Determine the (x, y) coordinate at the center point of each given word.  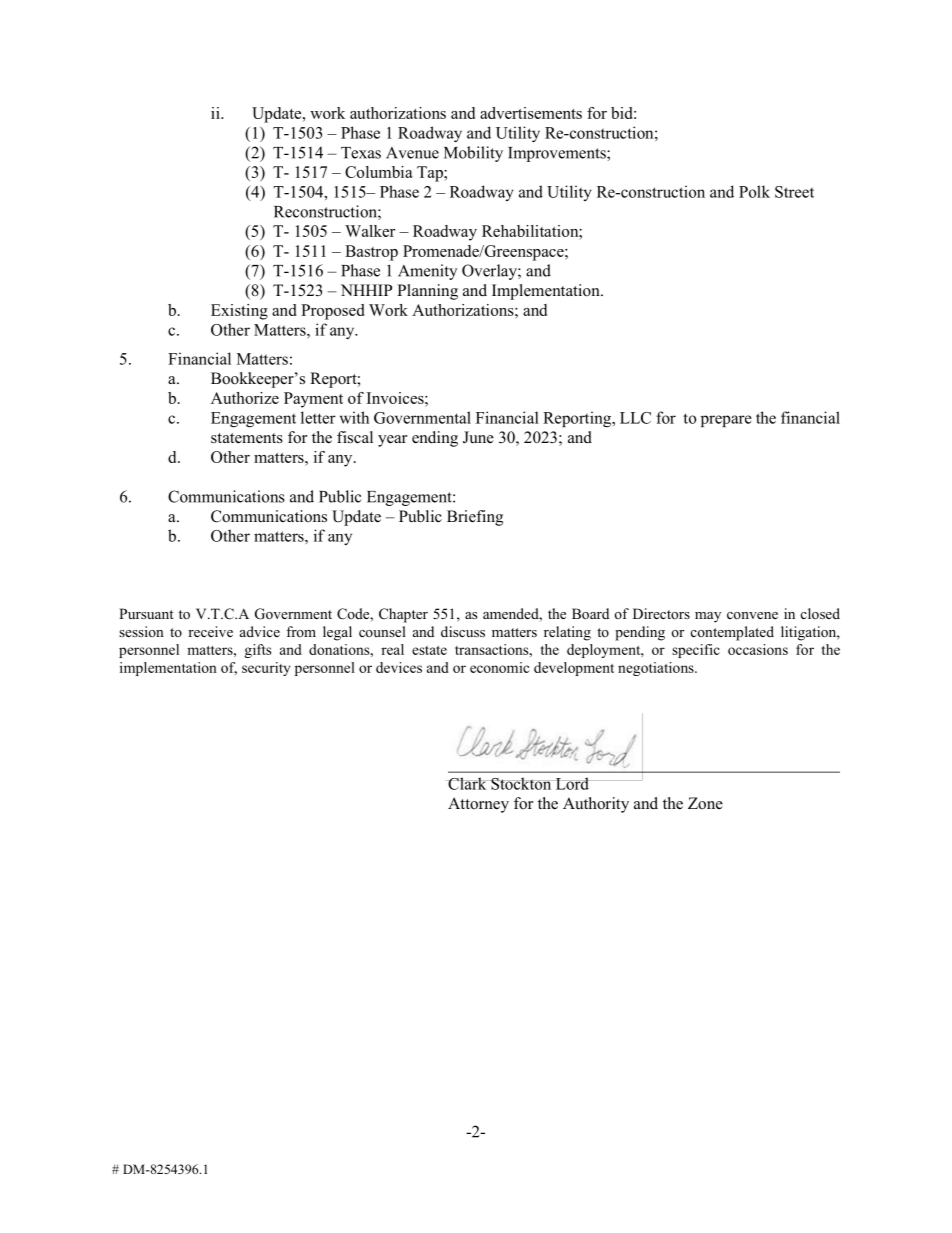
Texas (361, 153)
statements (247, 438)
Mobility (473, 154)
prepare (726, 421)
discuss (463, 631)
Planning (427, 292)
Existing (239, 312)
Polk (754, 191)
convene (752, 615)
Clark (467, 783)
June (478, 437)
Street (794, 192)
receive (210, 631)
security (266, 669)
